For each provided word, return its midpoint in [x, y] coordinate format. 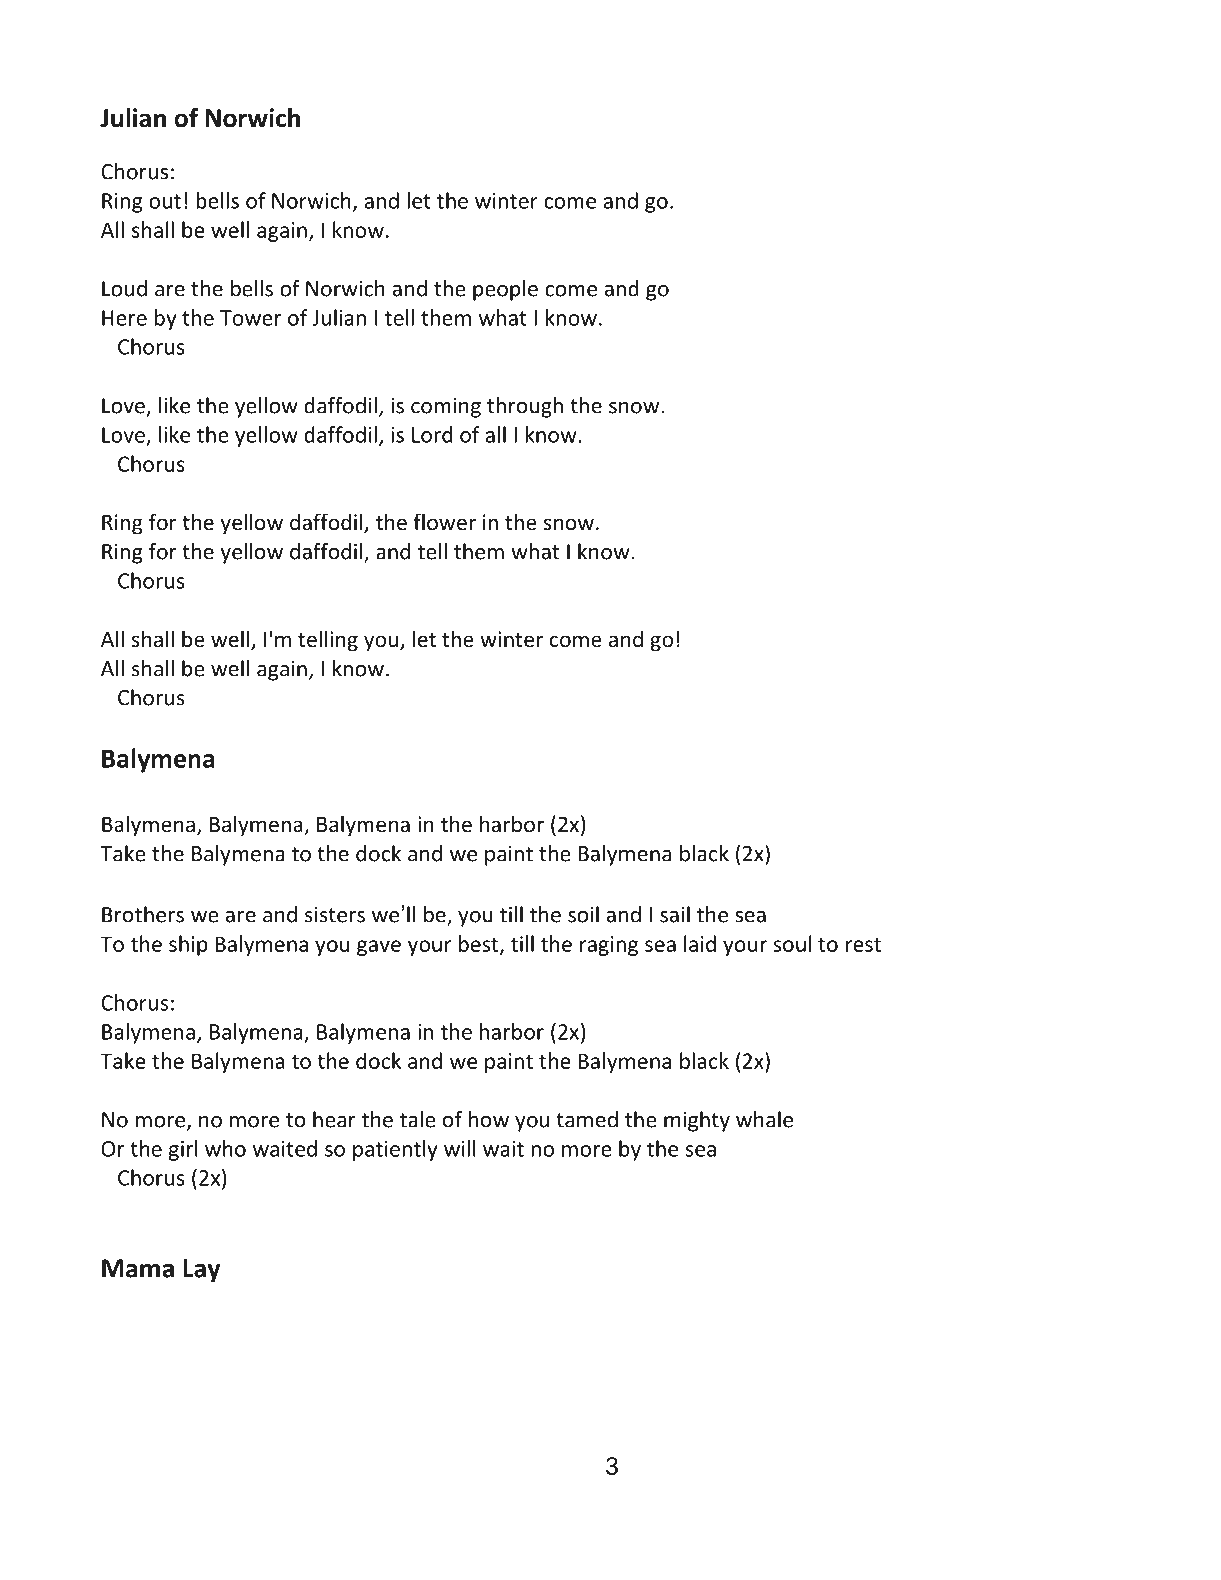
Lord [432, 434]
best [480, 944]
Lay [201, 1271]
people [505, 290]
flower [444, 522]
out [165, 201]
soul [792, 943]
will [460, 1148]
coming [446, 407]
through [525, 407]
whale [764, 1119]
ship [188, 945]
